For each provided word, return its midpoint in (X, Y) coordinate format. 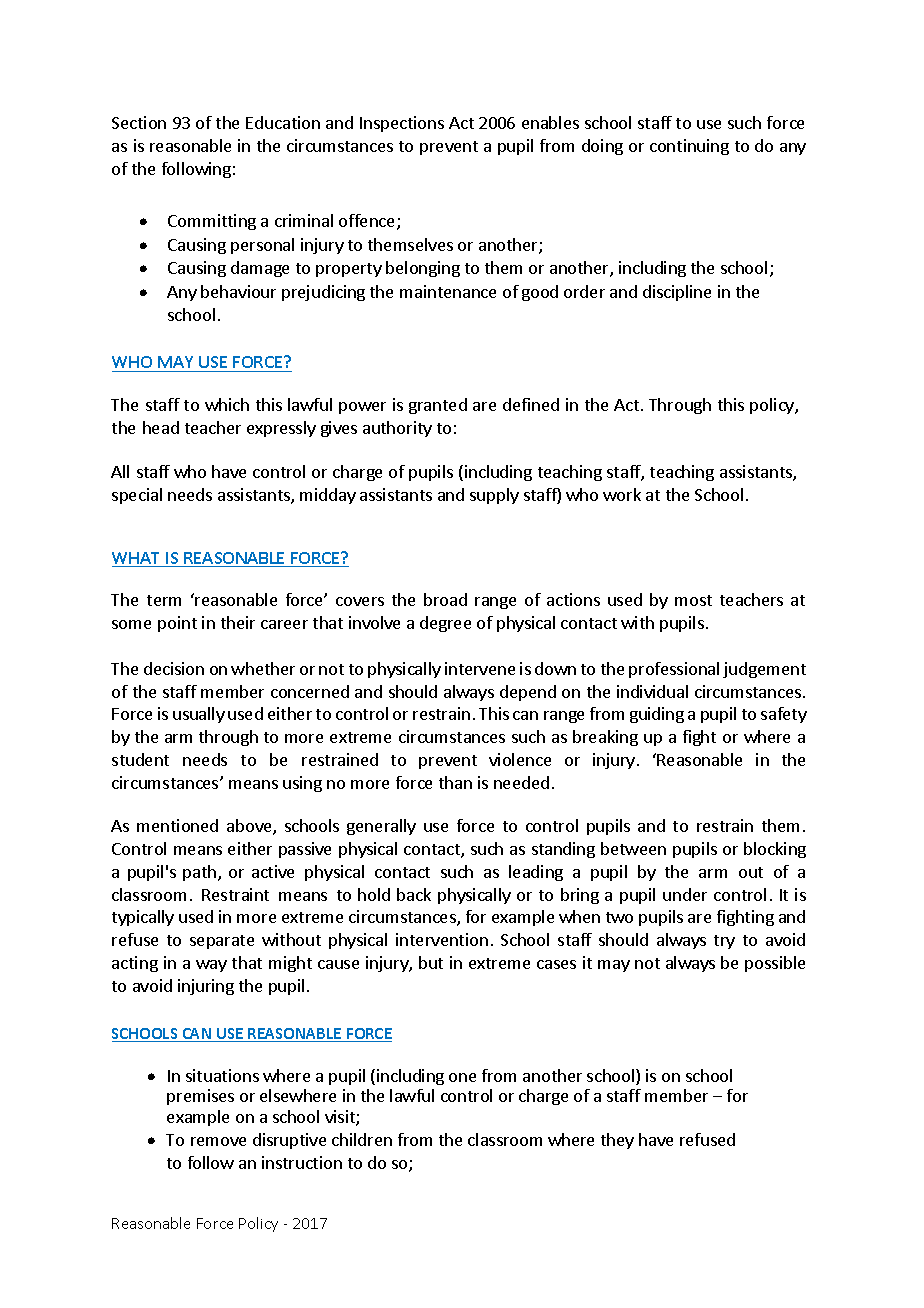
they (617, 1141)
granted (438, 406)
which (227, 404)
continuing (689, 147)
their (238, 622)
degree (445, 624)
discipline (677, 293)
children (362, 1139)
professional (674, 670)
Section (139, 122)
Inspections (402, 124)
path (201, 873)
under (685, 894)
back (414, 894)
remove (218, 1141)
